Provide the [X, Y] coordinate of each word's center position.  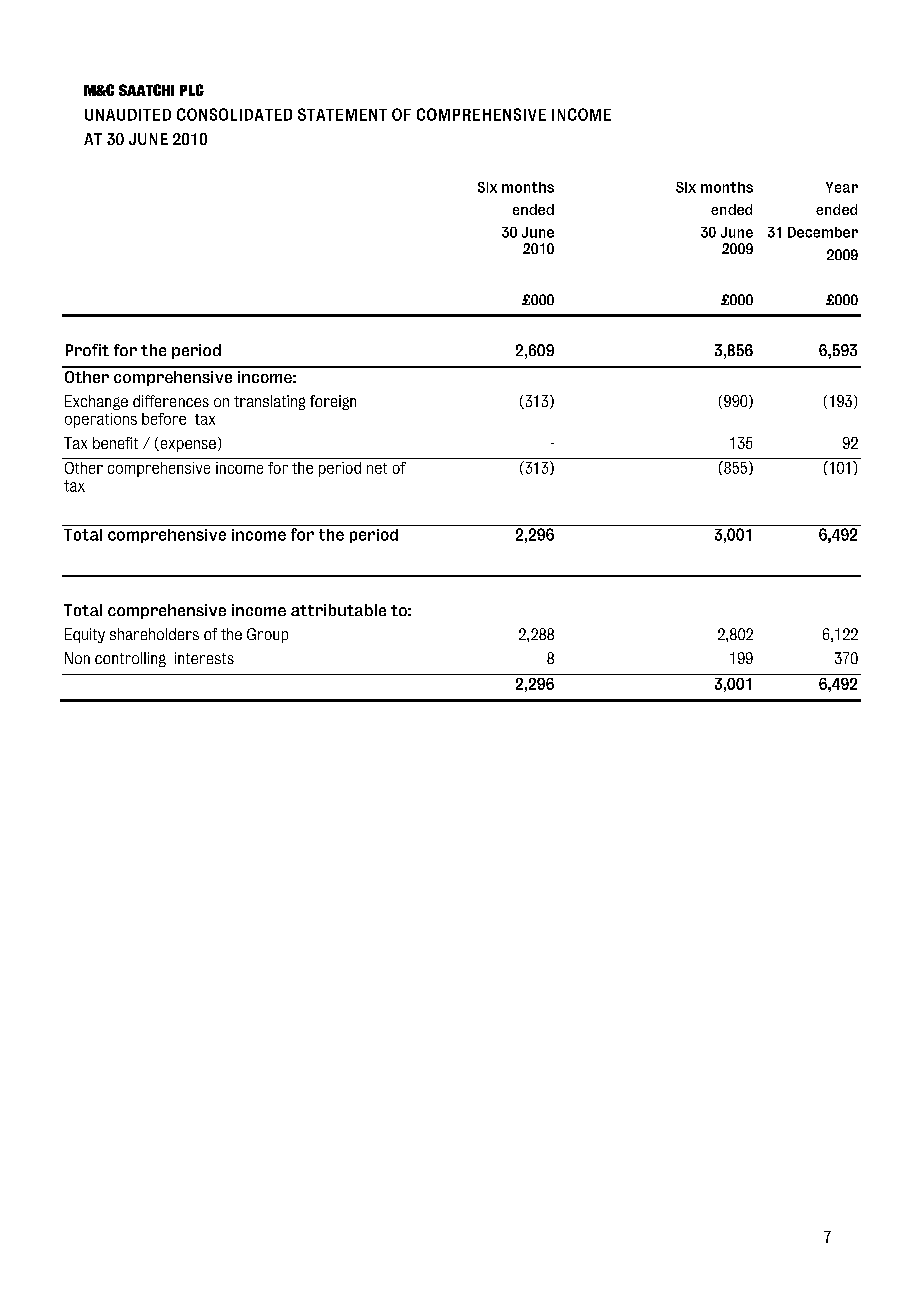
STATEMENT [342, 114]
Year [842, 187]
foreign [333, 402]
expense [187, 446]
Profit [87, 350]
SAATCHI [146, 90]
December [823, 232]
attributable [338, 610]
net [377, 468]
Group [267, 635]
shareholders [154, 634]
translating [269, 402]
